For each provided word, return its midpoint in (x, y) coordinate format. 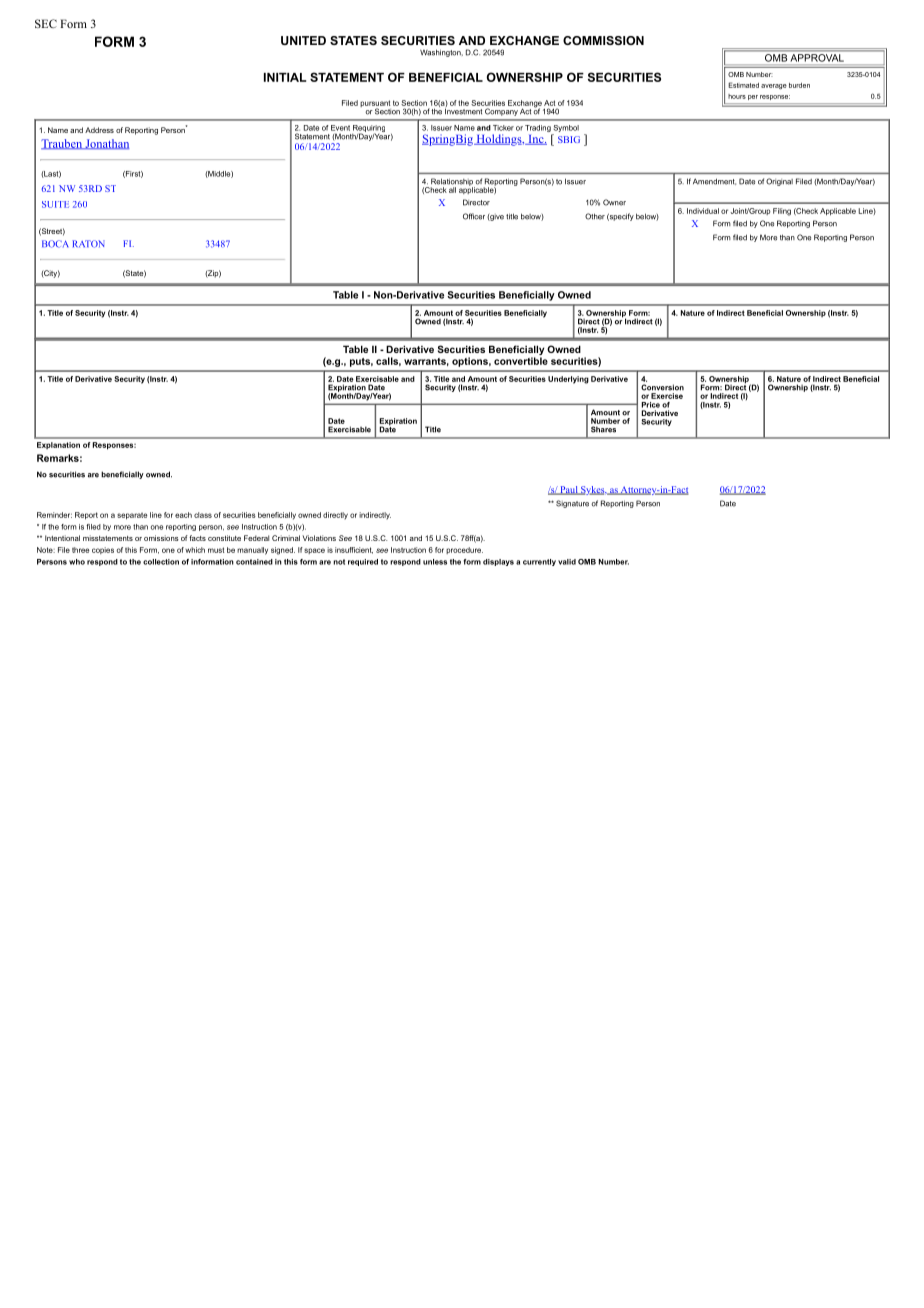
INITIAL (285, 77)
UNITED (303, 40)
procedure (464, 550)
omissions (161, 538)
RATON (88, 244)
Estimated (743, 85)
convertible (521, 361)
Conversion (662, 387)
